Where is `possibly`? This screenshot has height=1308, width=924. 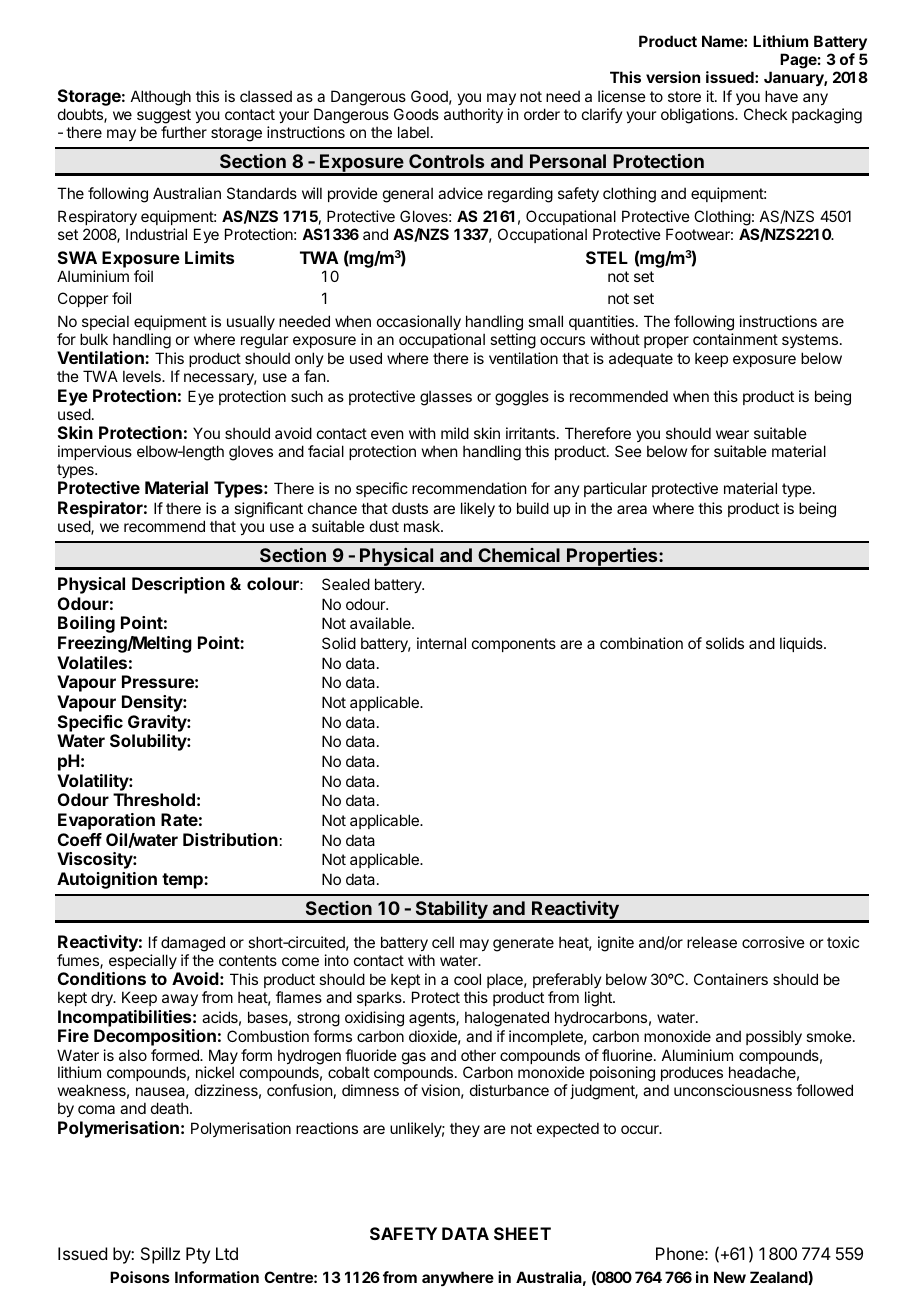
possibly is located at coordinates (774, 1037).
